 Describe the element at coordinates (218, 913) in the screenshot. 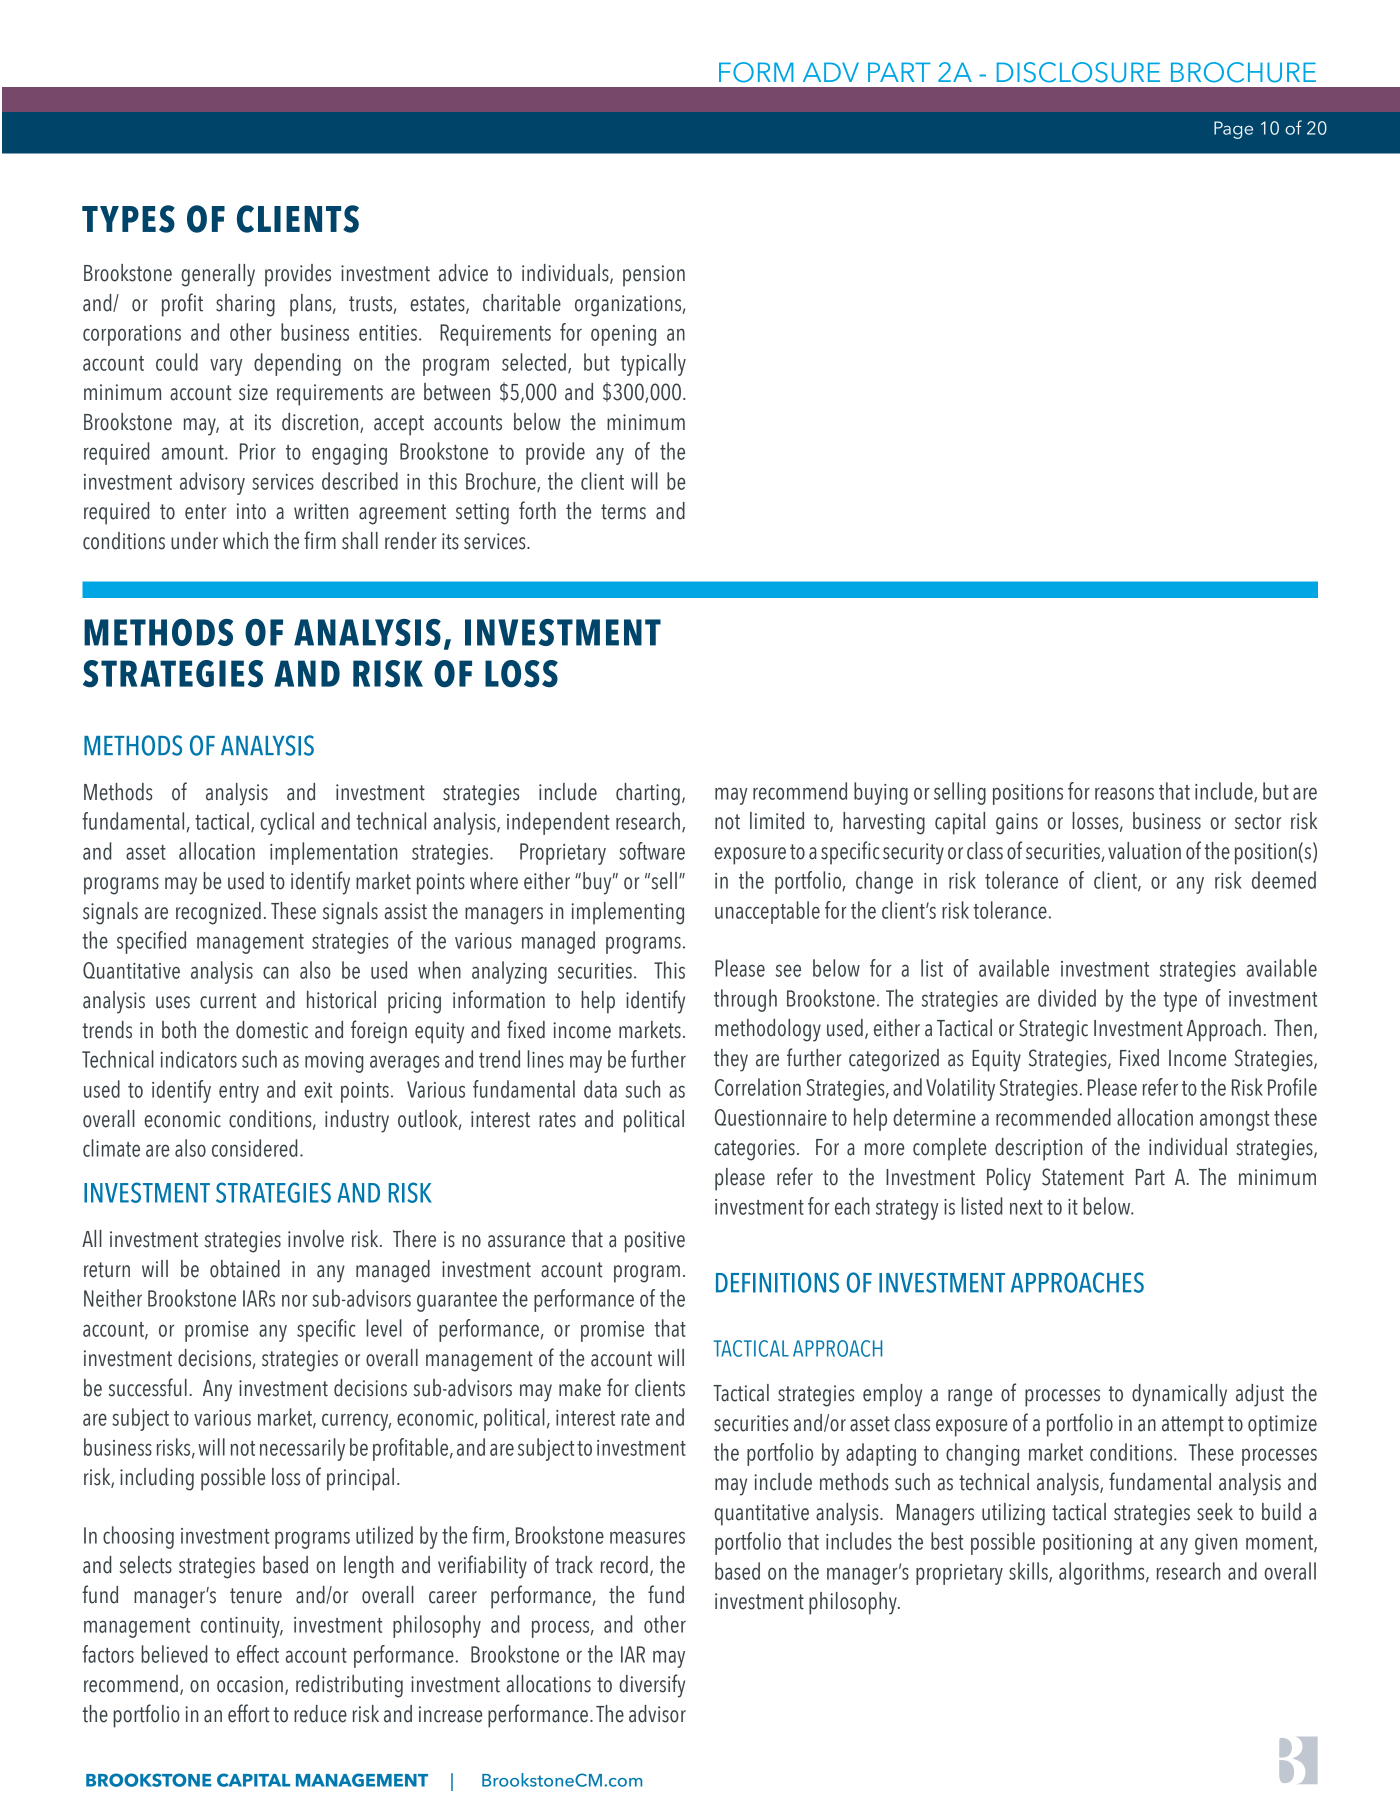

I see `recognized` at that location.
